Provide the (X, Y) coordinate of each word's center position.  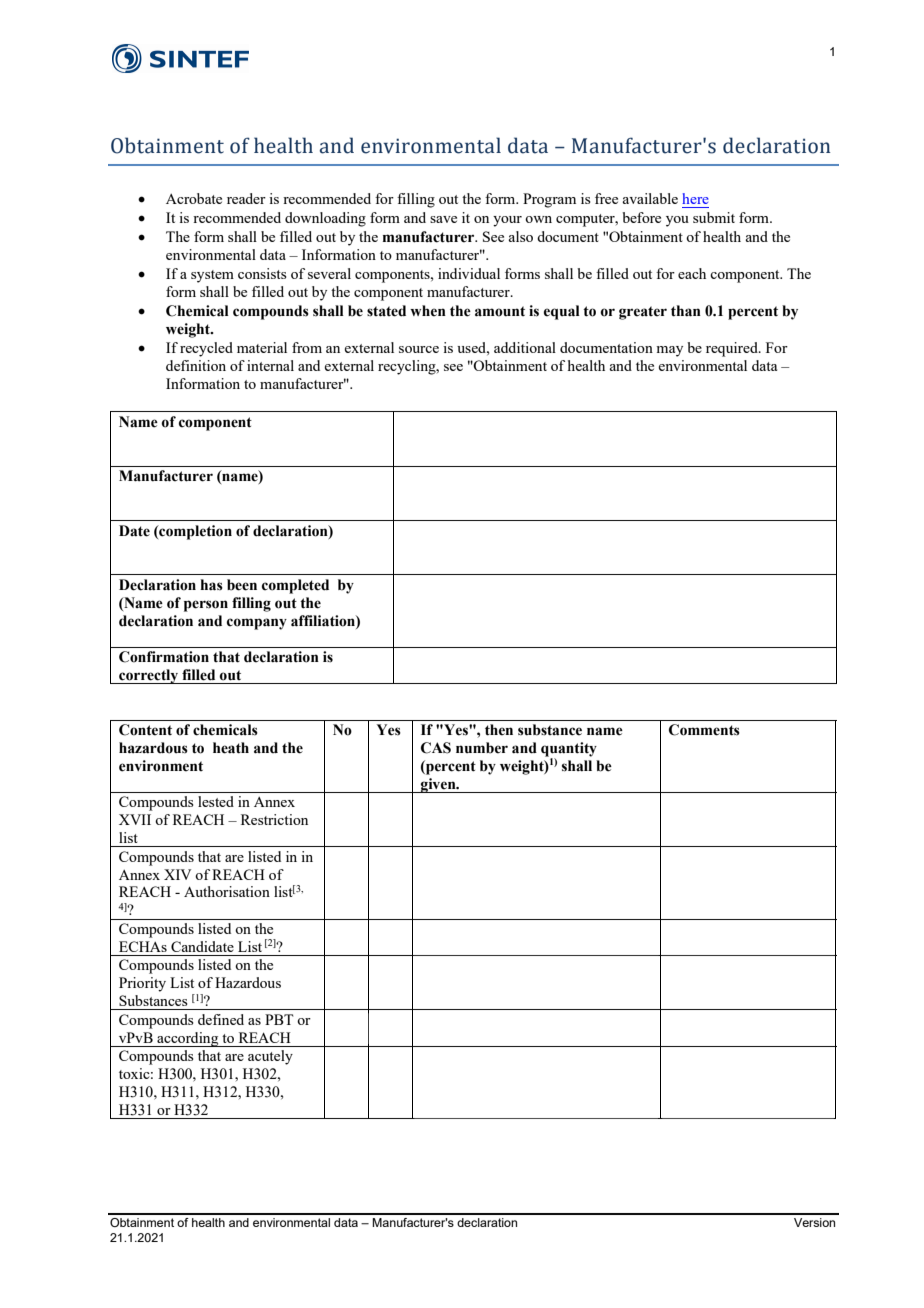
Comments (704, 730)
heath (231, 748)
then (499, 730)
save (443, 219)
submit (714, 217)
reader (246, 198)
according (188, 1039)
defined (221, 1019)
